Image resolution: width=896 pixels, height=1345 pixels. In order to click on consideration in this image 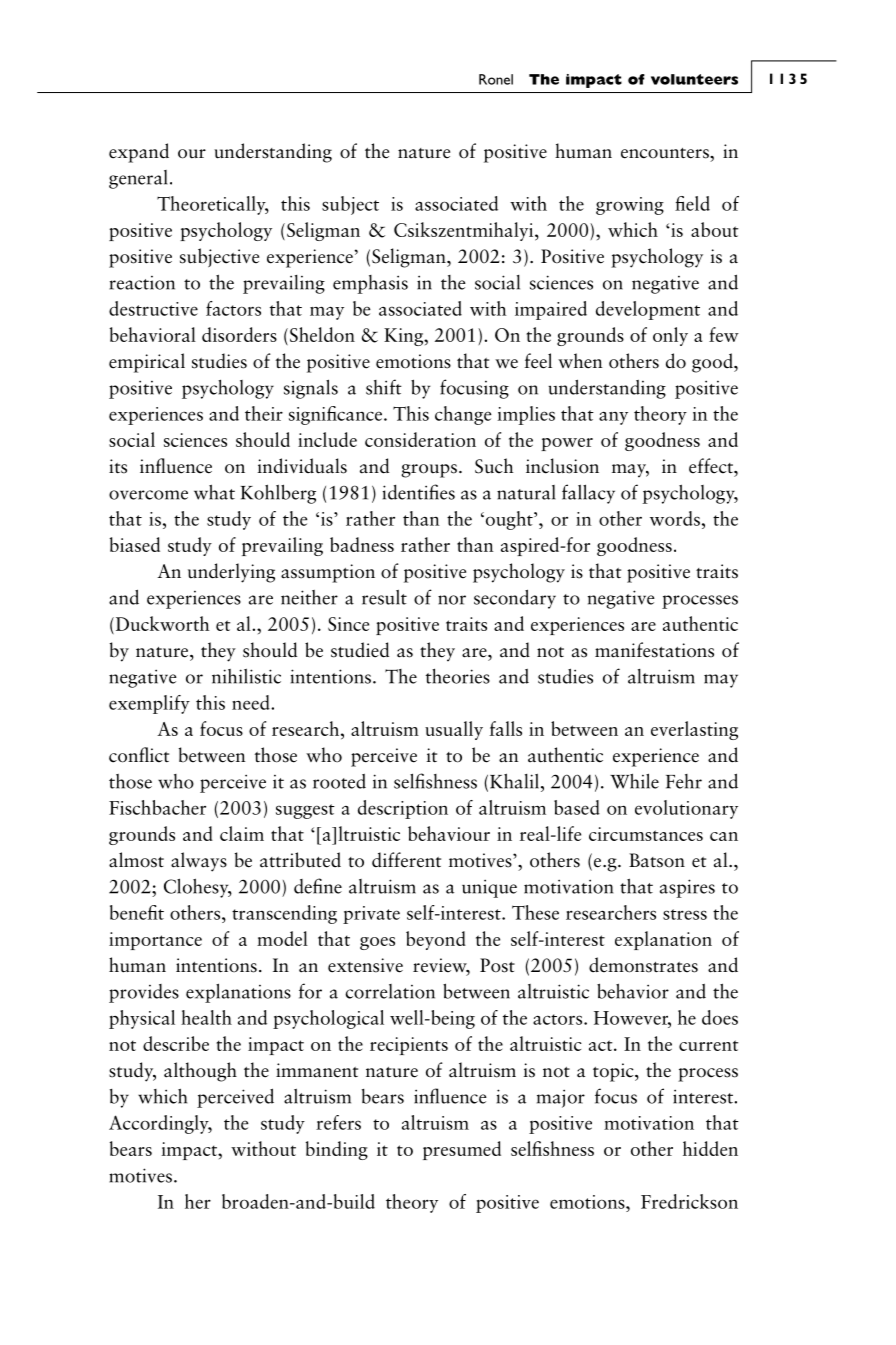, I will do `click(420, 439)`.
